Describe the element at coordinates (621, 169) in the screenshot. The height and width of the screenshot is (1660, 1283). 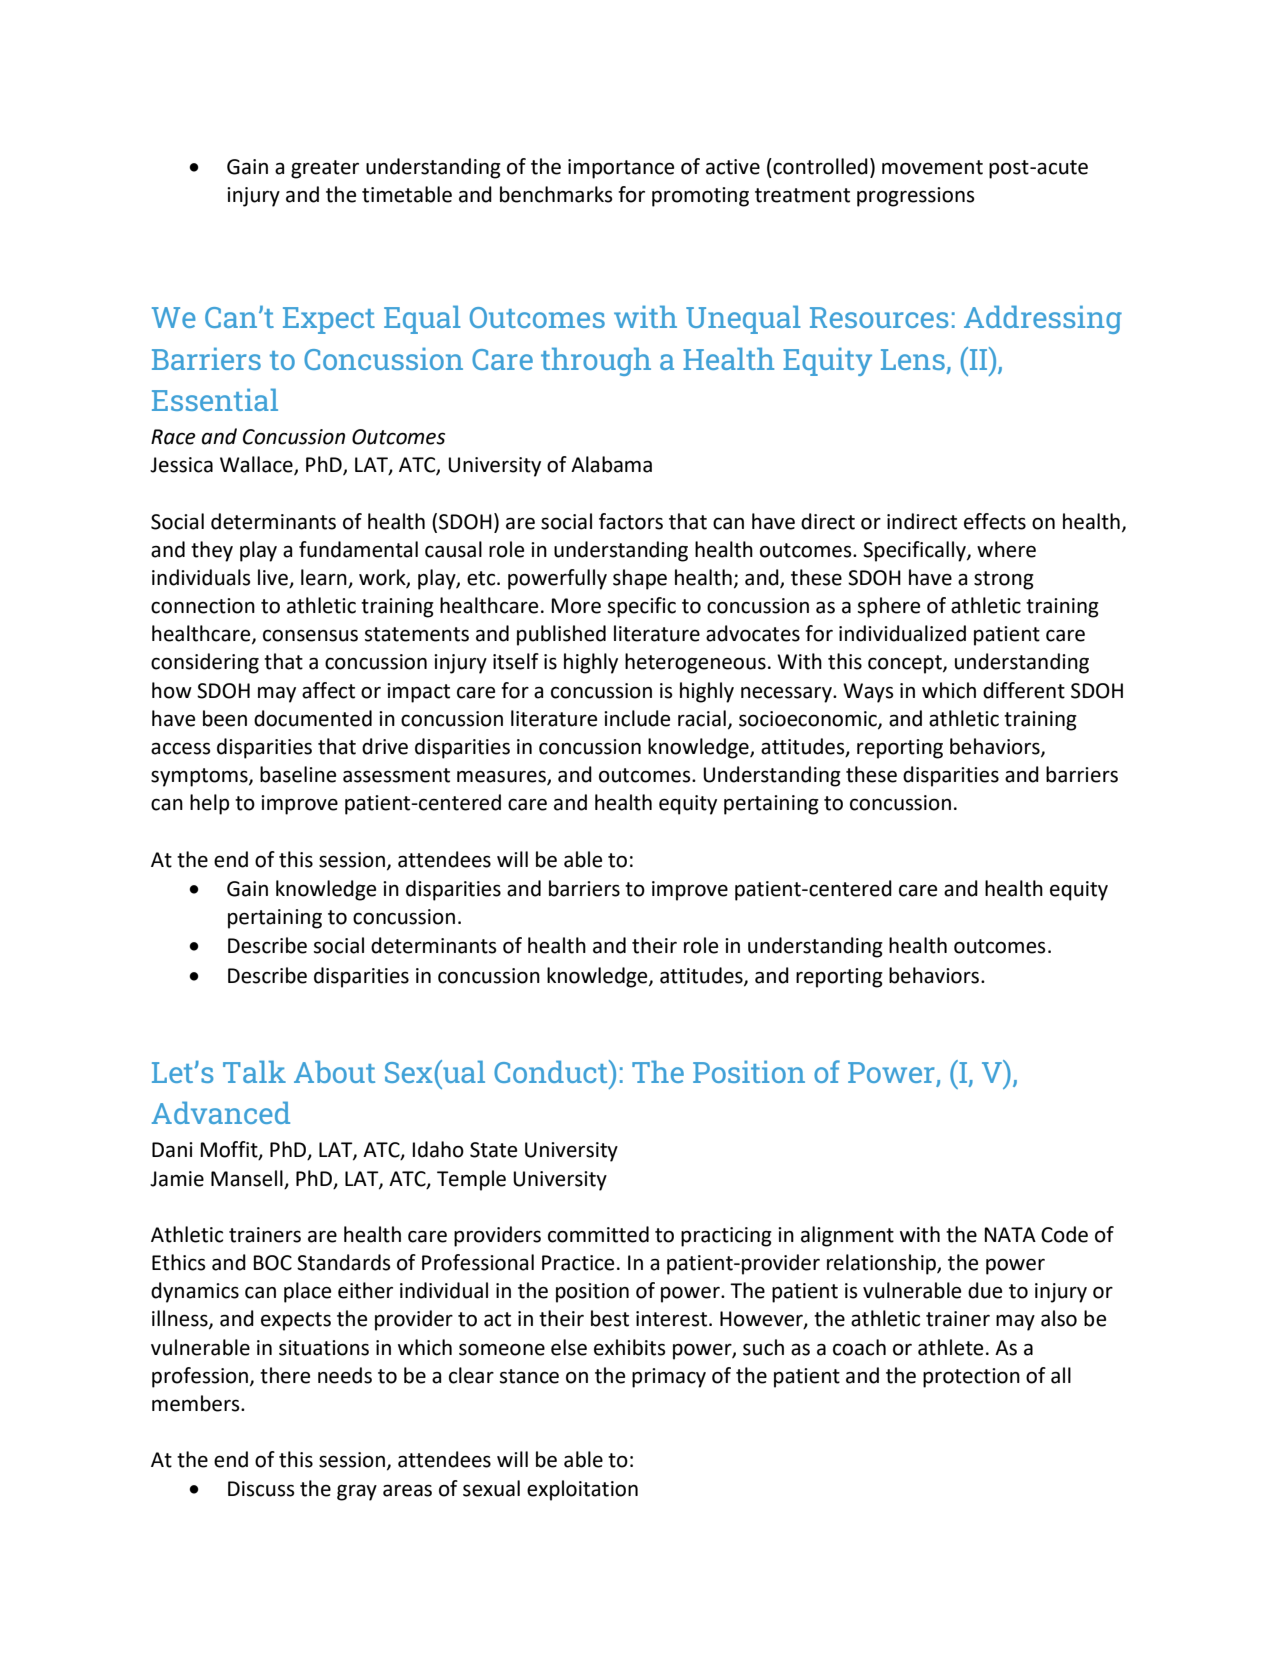
I see `importance` at that location.
